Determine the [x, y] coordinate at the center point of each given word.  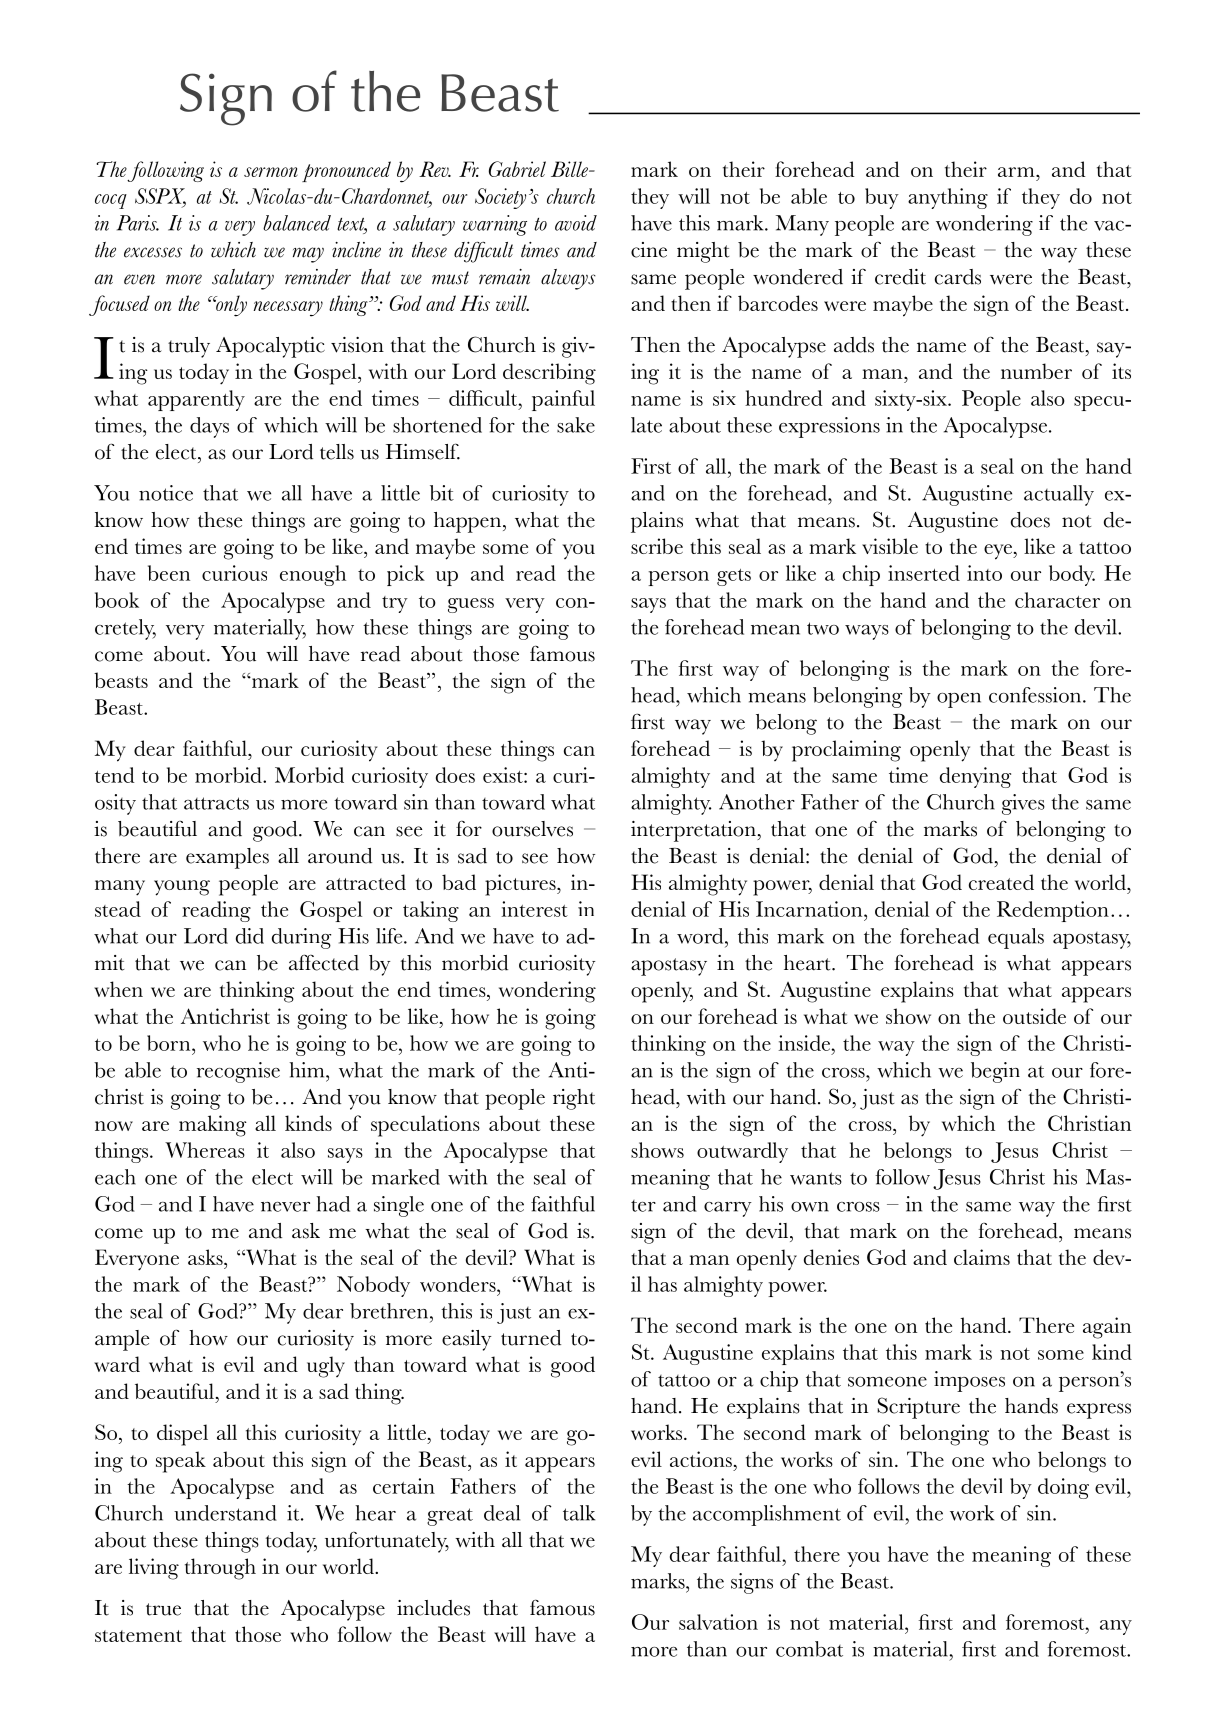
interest [534, 909]
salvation [718, 1622]
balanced [297, 223]
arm [1017, 172]
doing [1063, 1488]
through [220, 1569]
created [1001, 882]
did [250, 936]
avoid [576, 223]
